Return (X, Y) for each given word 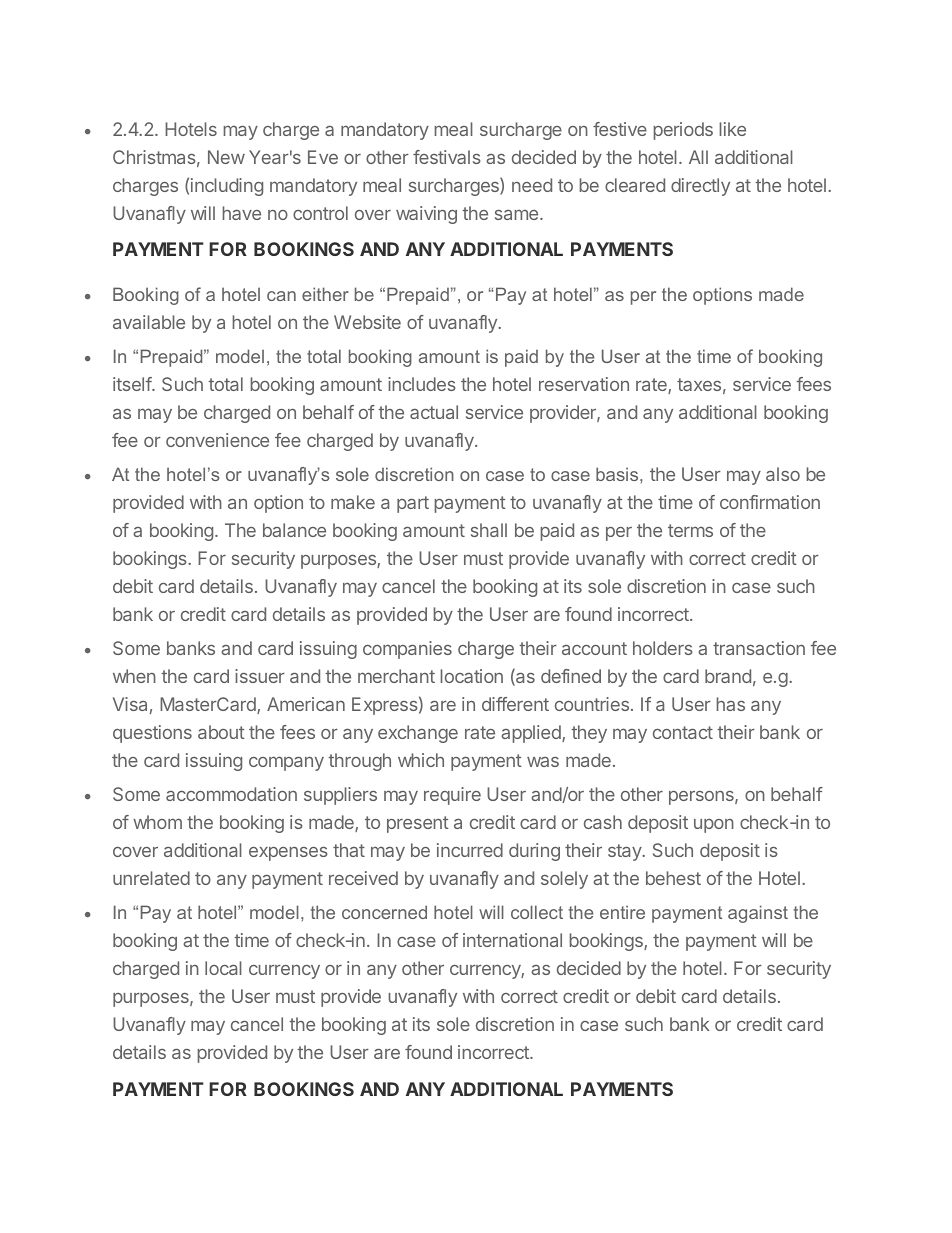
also (783, 474)
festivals (447, 157)
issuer (260, 676)
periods (683, 131)
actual (434, 412)
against (758, 914)
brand (728, 676)
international (512, 940)
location (472, 676)
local (223, 968)
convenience (217, 440)
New (226, 157)
